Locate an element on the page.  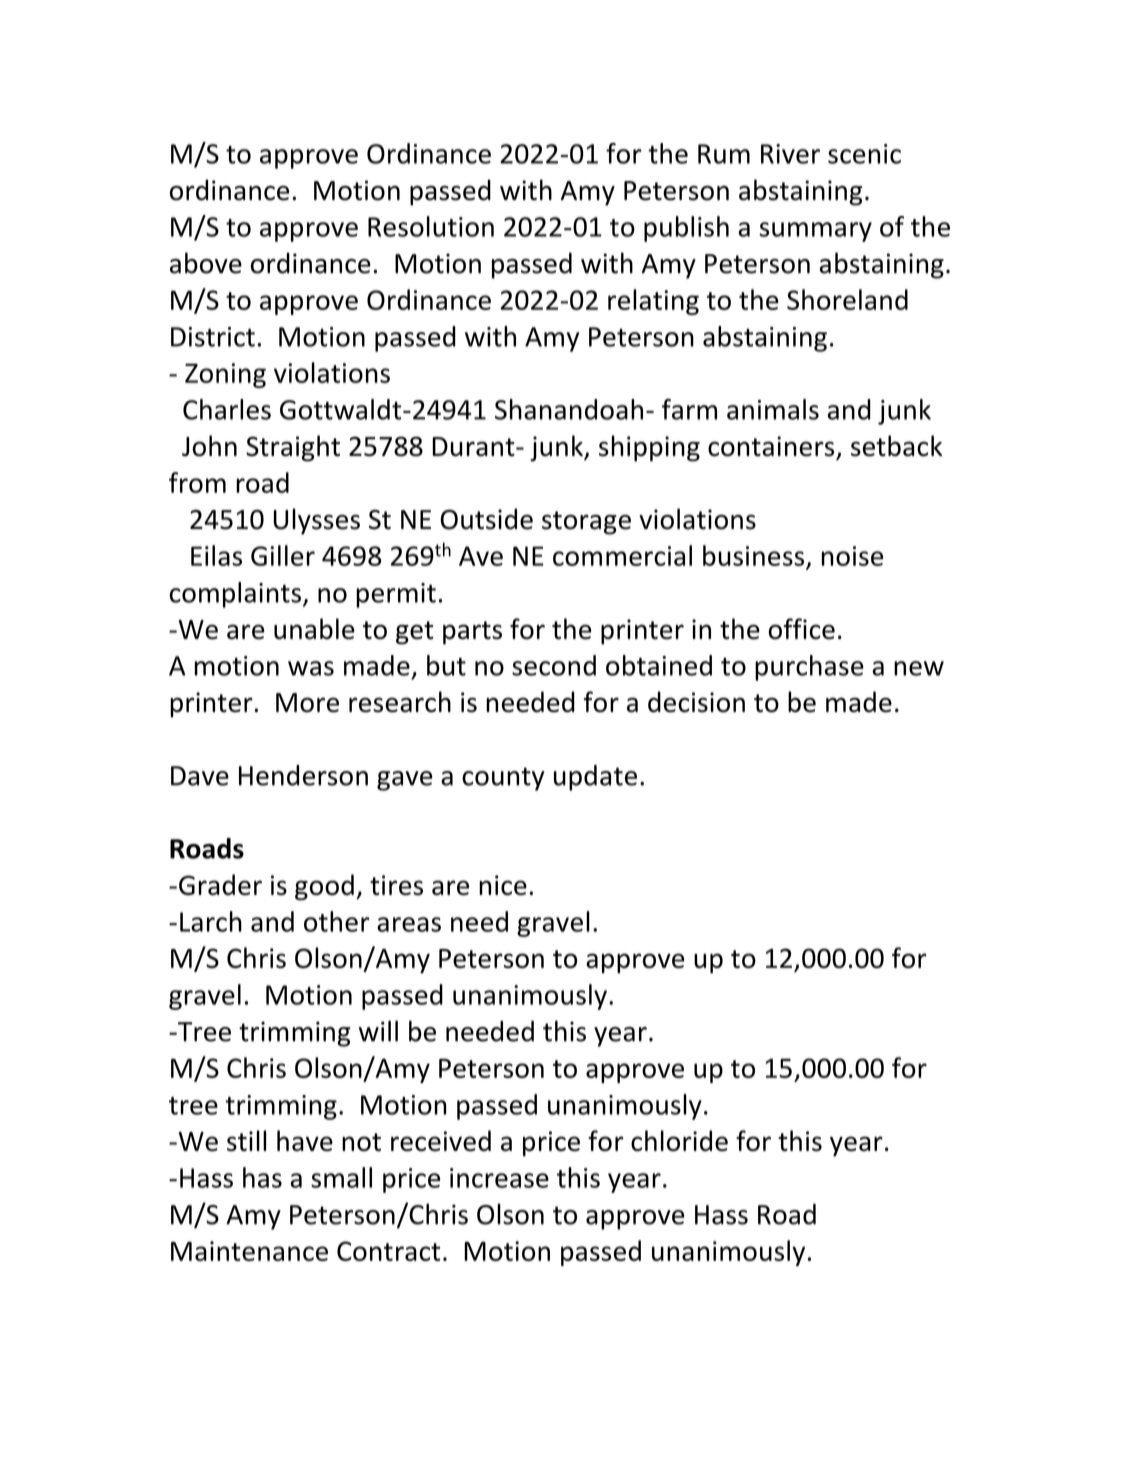
Resolution is located at coordinates (431, 226).
